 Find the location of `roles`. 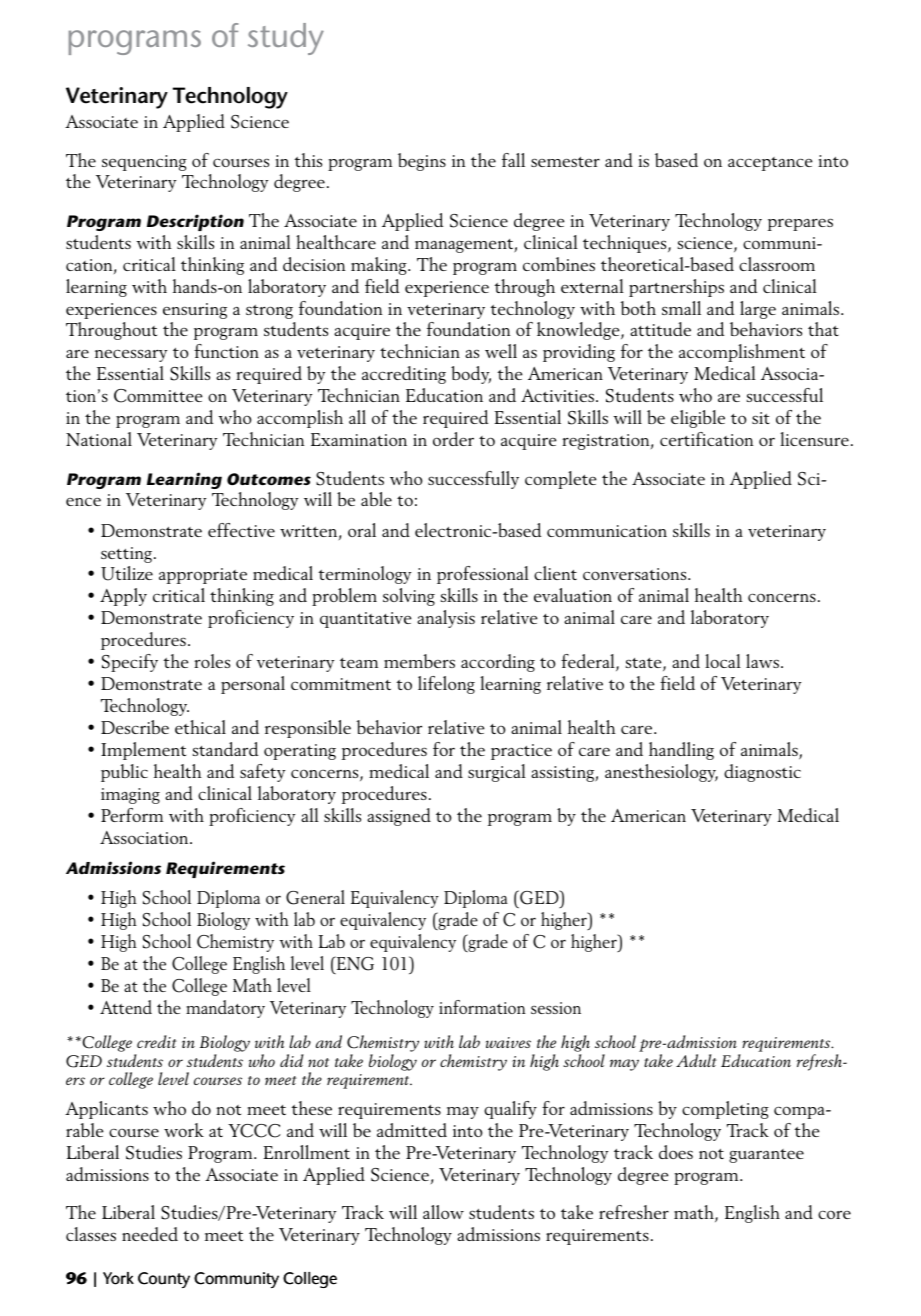

roles is located at coordinates (212, 661).
